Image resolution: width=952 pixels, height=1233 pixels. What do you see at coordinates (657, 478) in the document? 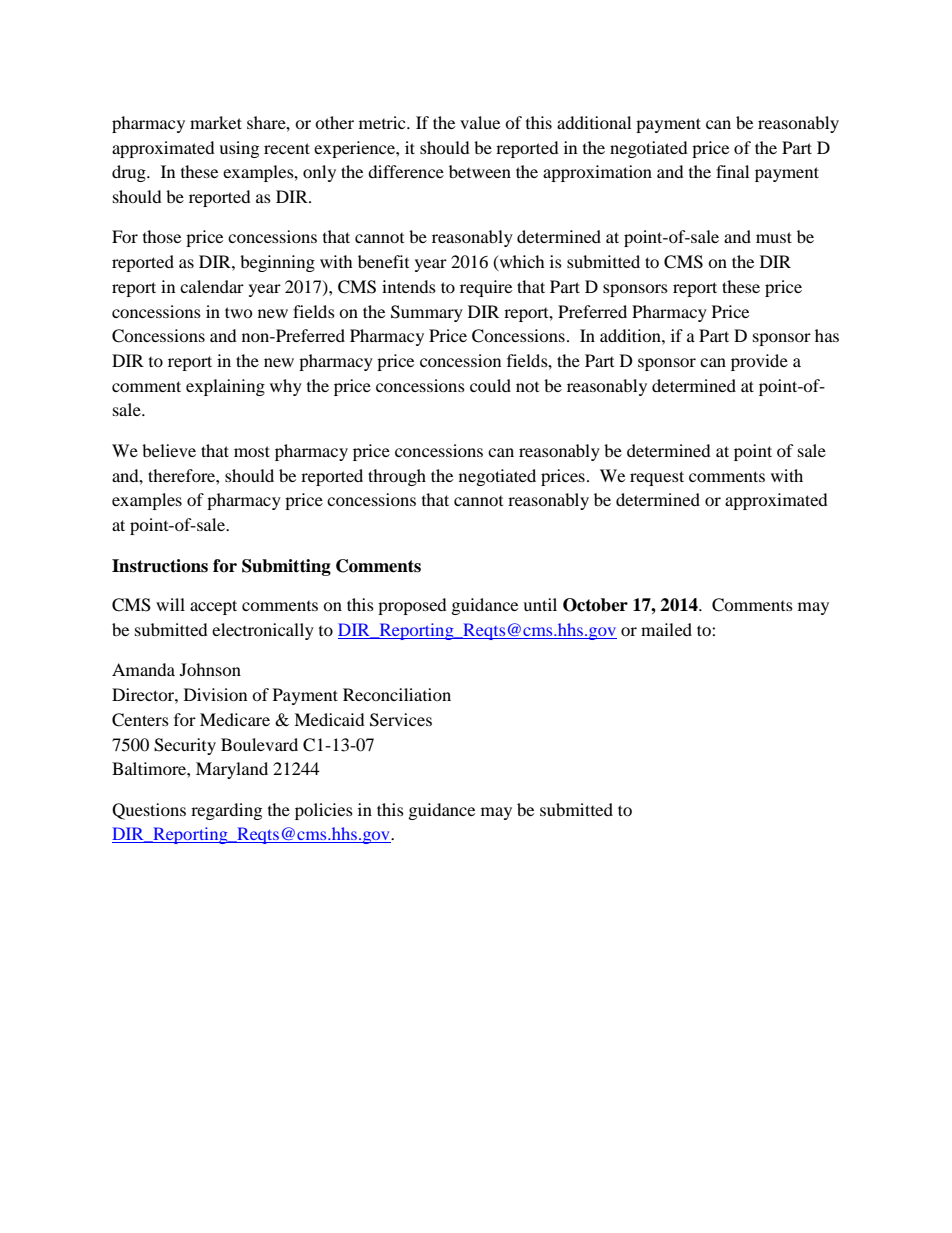
I see `request` at bounding box center [657, 478].
